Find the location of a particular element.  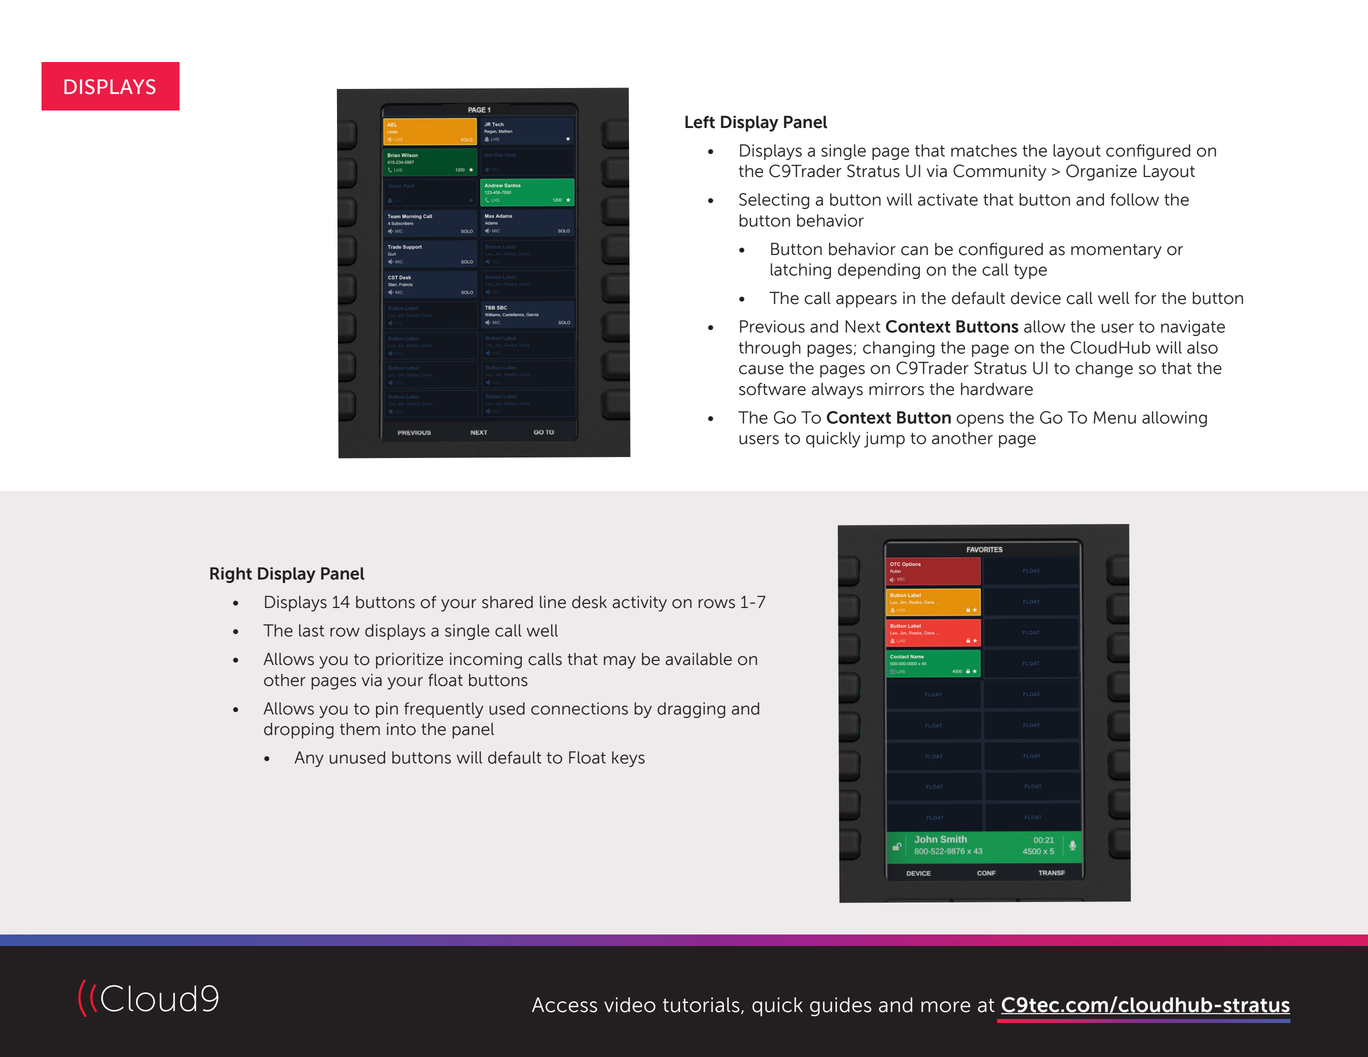

software is located at coordinates (772, 389).
